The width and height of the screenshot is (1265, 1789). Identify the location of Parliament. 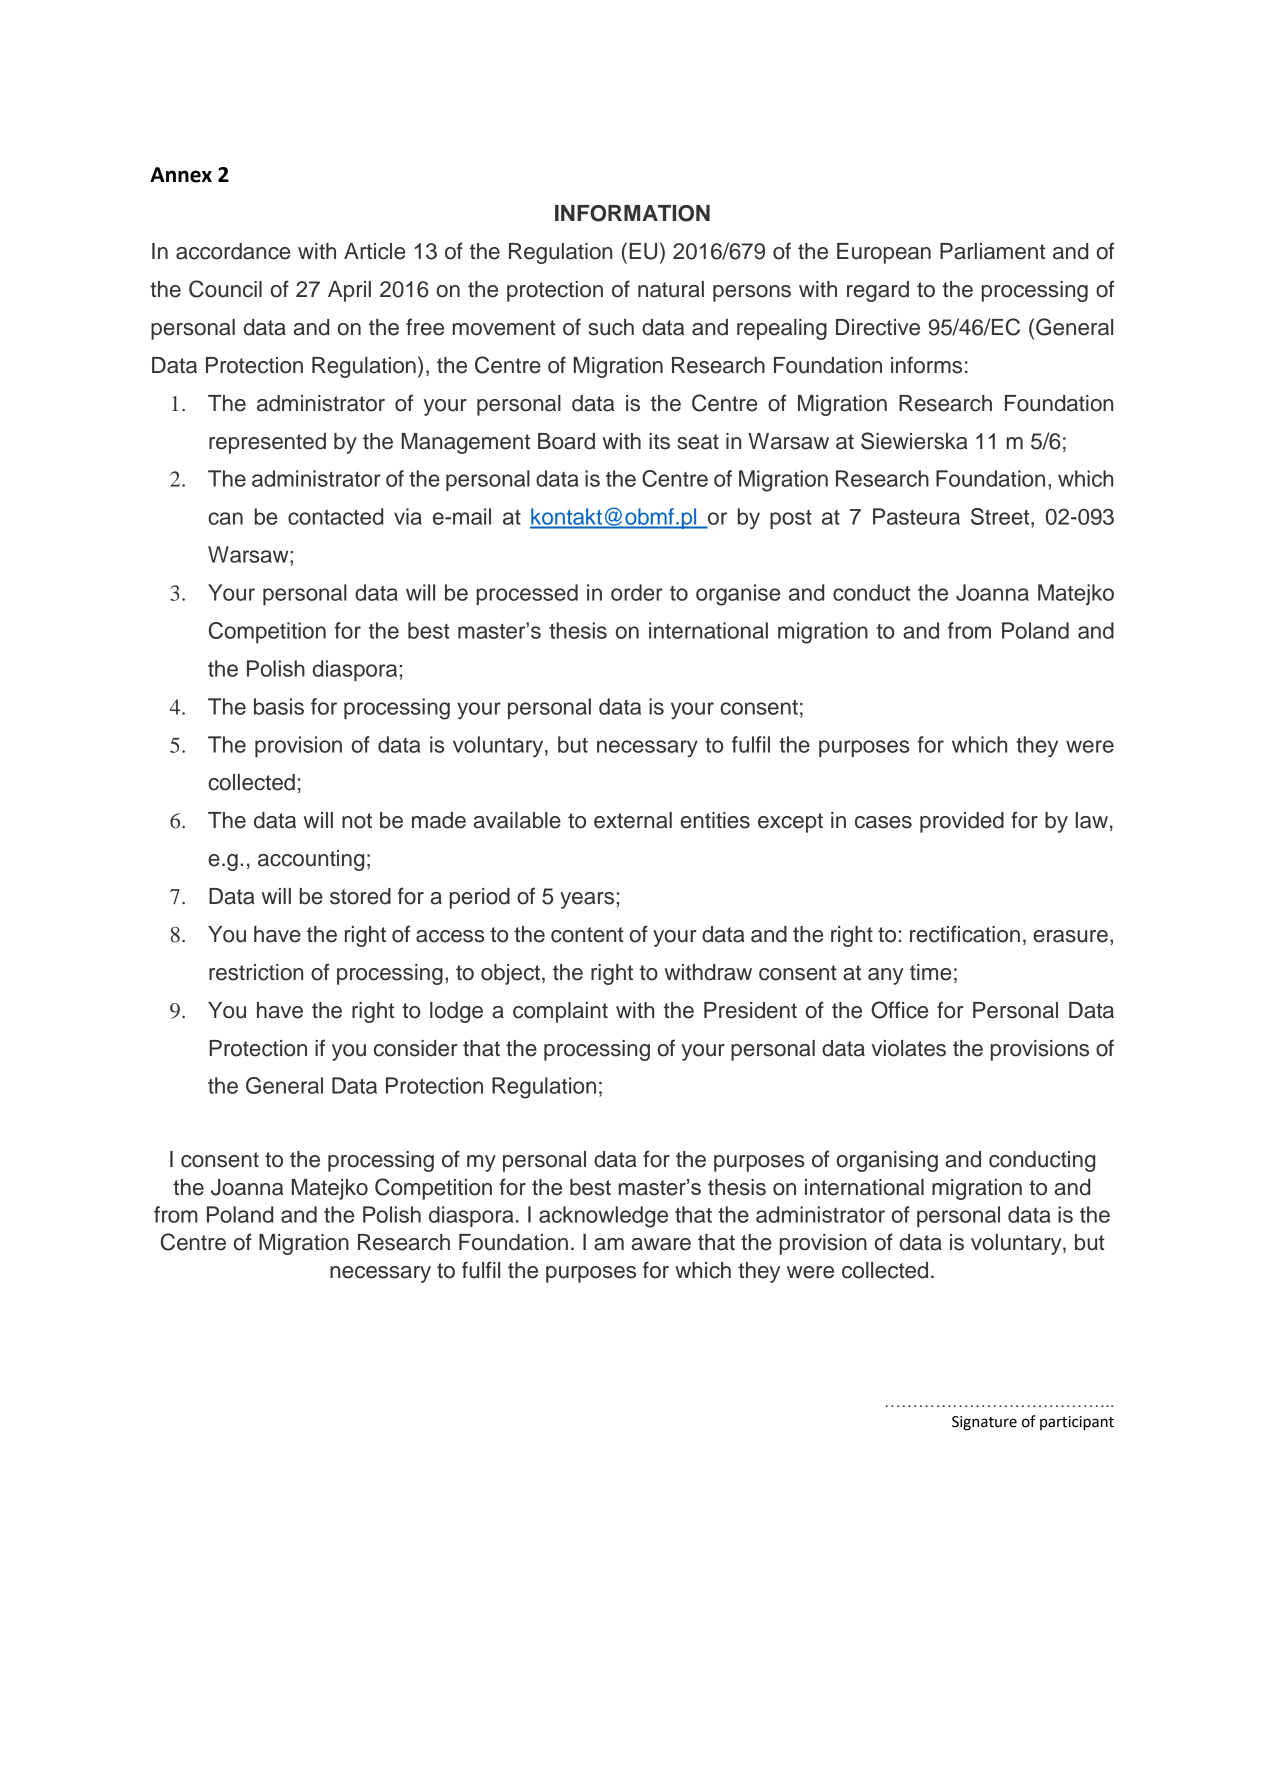
(992, 251).
